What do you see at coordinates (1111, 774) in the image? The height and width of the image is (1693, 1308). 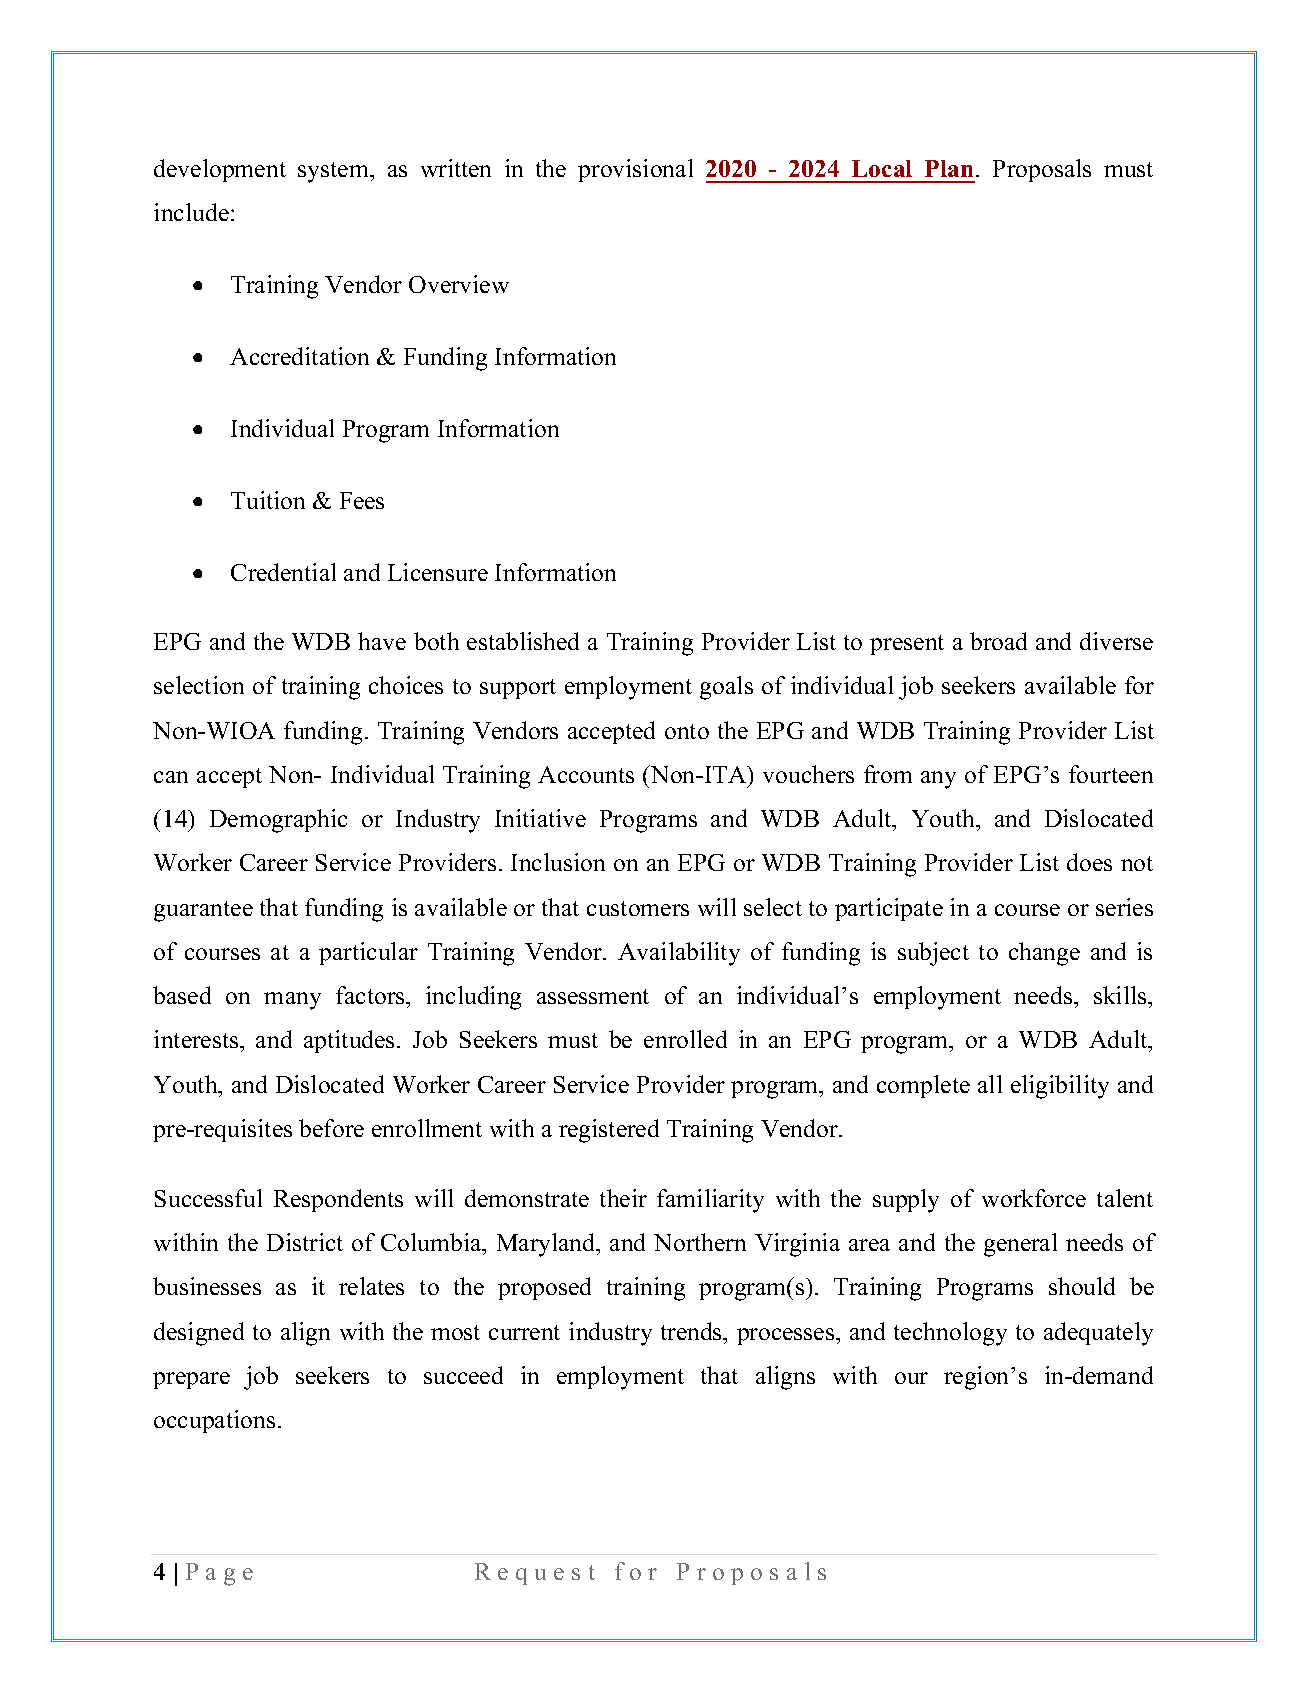 I see `fourteen` at bounding box center [1111, 774].
